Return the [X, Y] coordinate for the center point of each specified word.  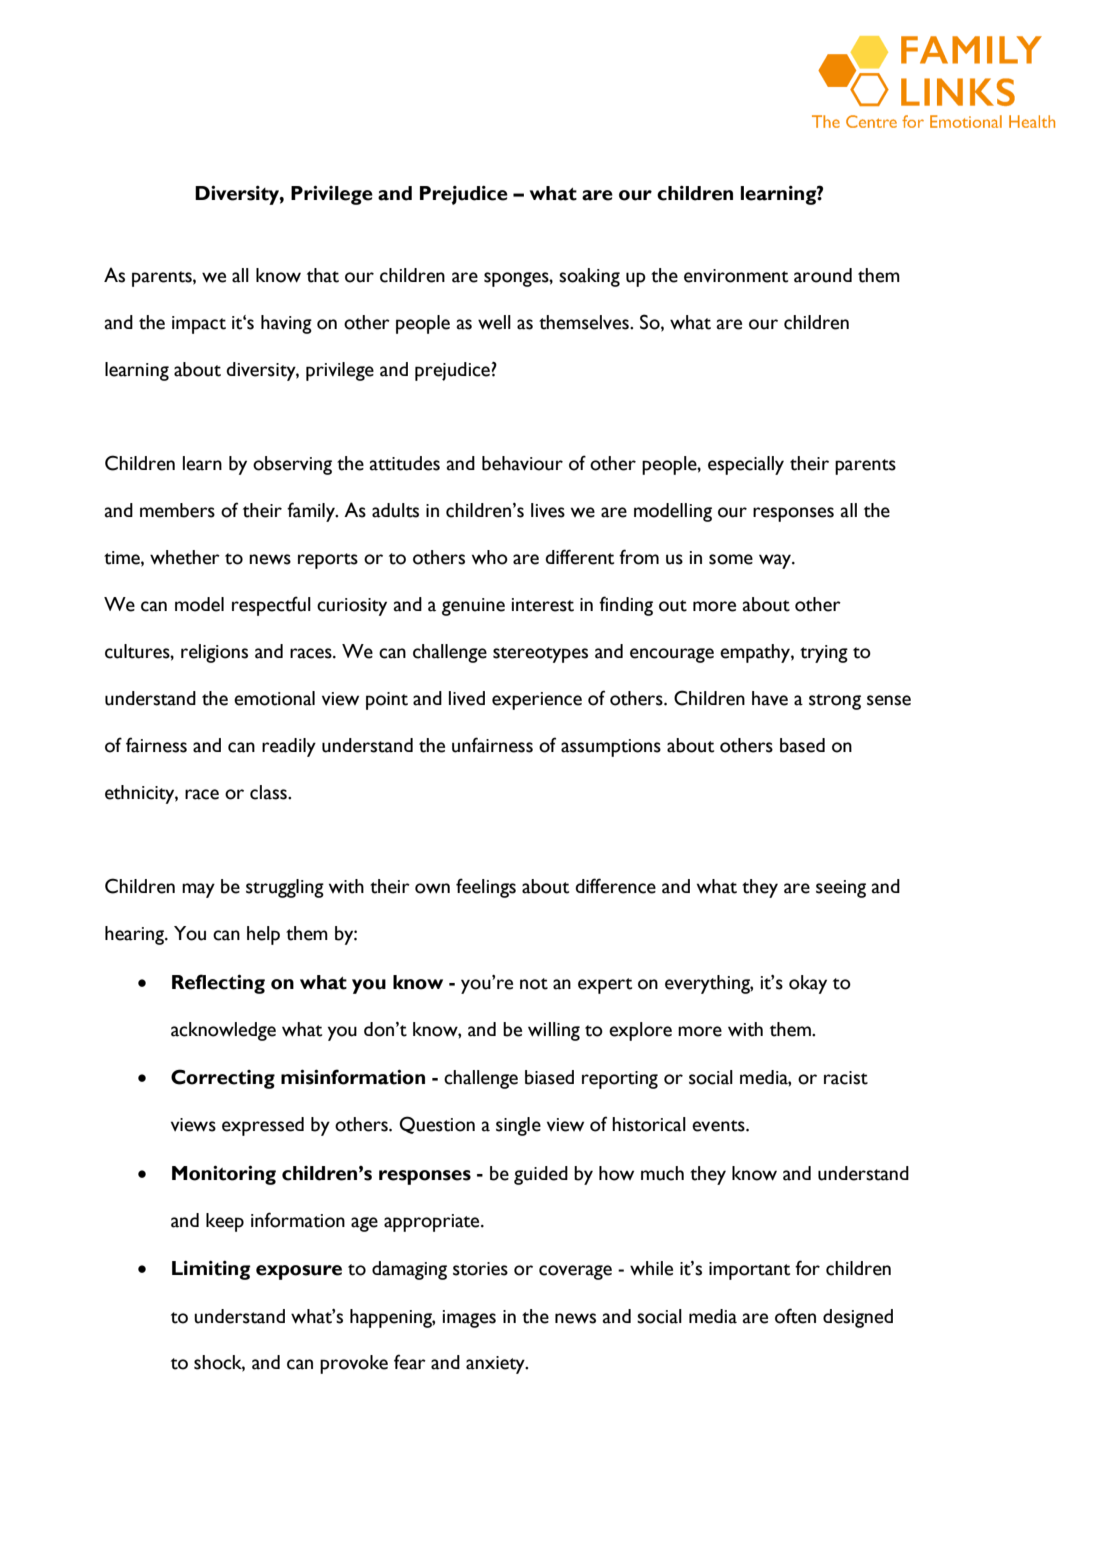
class [269, 792]
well [494, 322]
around [823, 275]
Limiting [211, 1270]
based [802, 745]
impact [199, 325]
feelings [486, 888]
